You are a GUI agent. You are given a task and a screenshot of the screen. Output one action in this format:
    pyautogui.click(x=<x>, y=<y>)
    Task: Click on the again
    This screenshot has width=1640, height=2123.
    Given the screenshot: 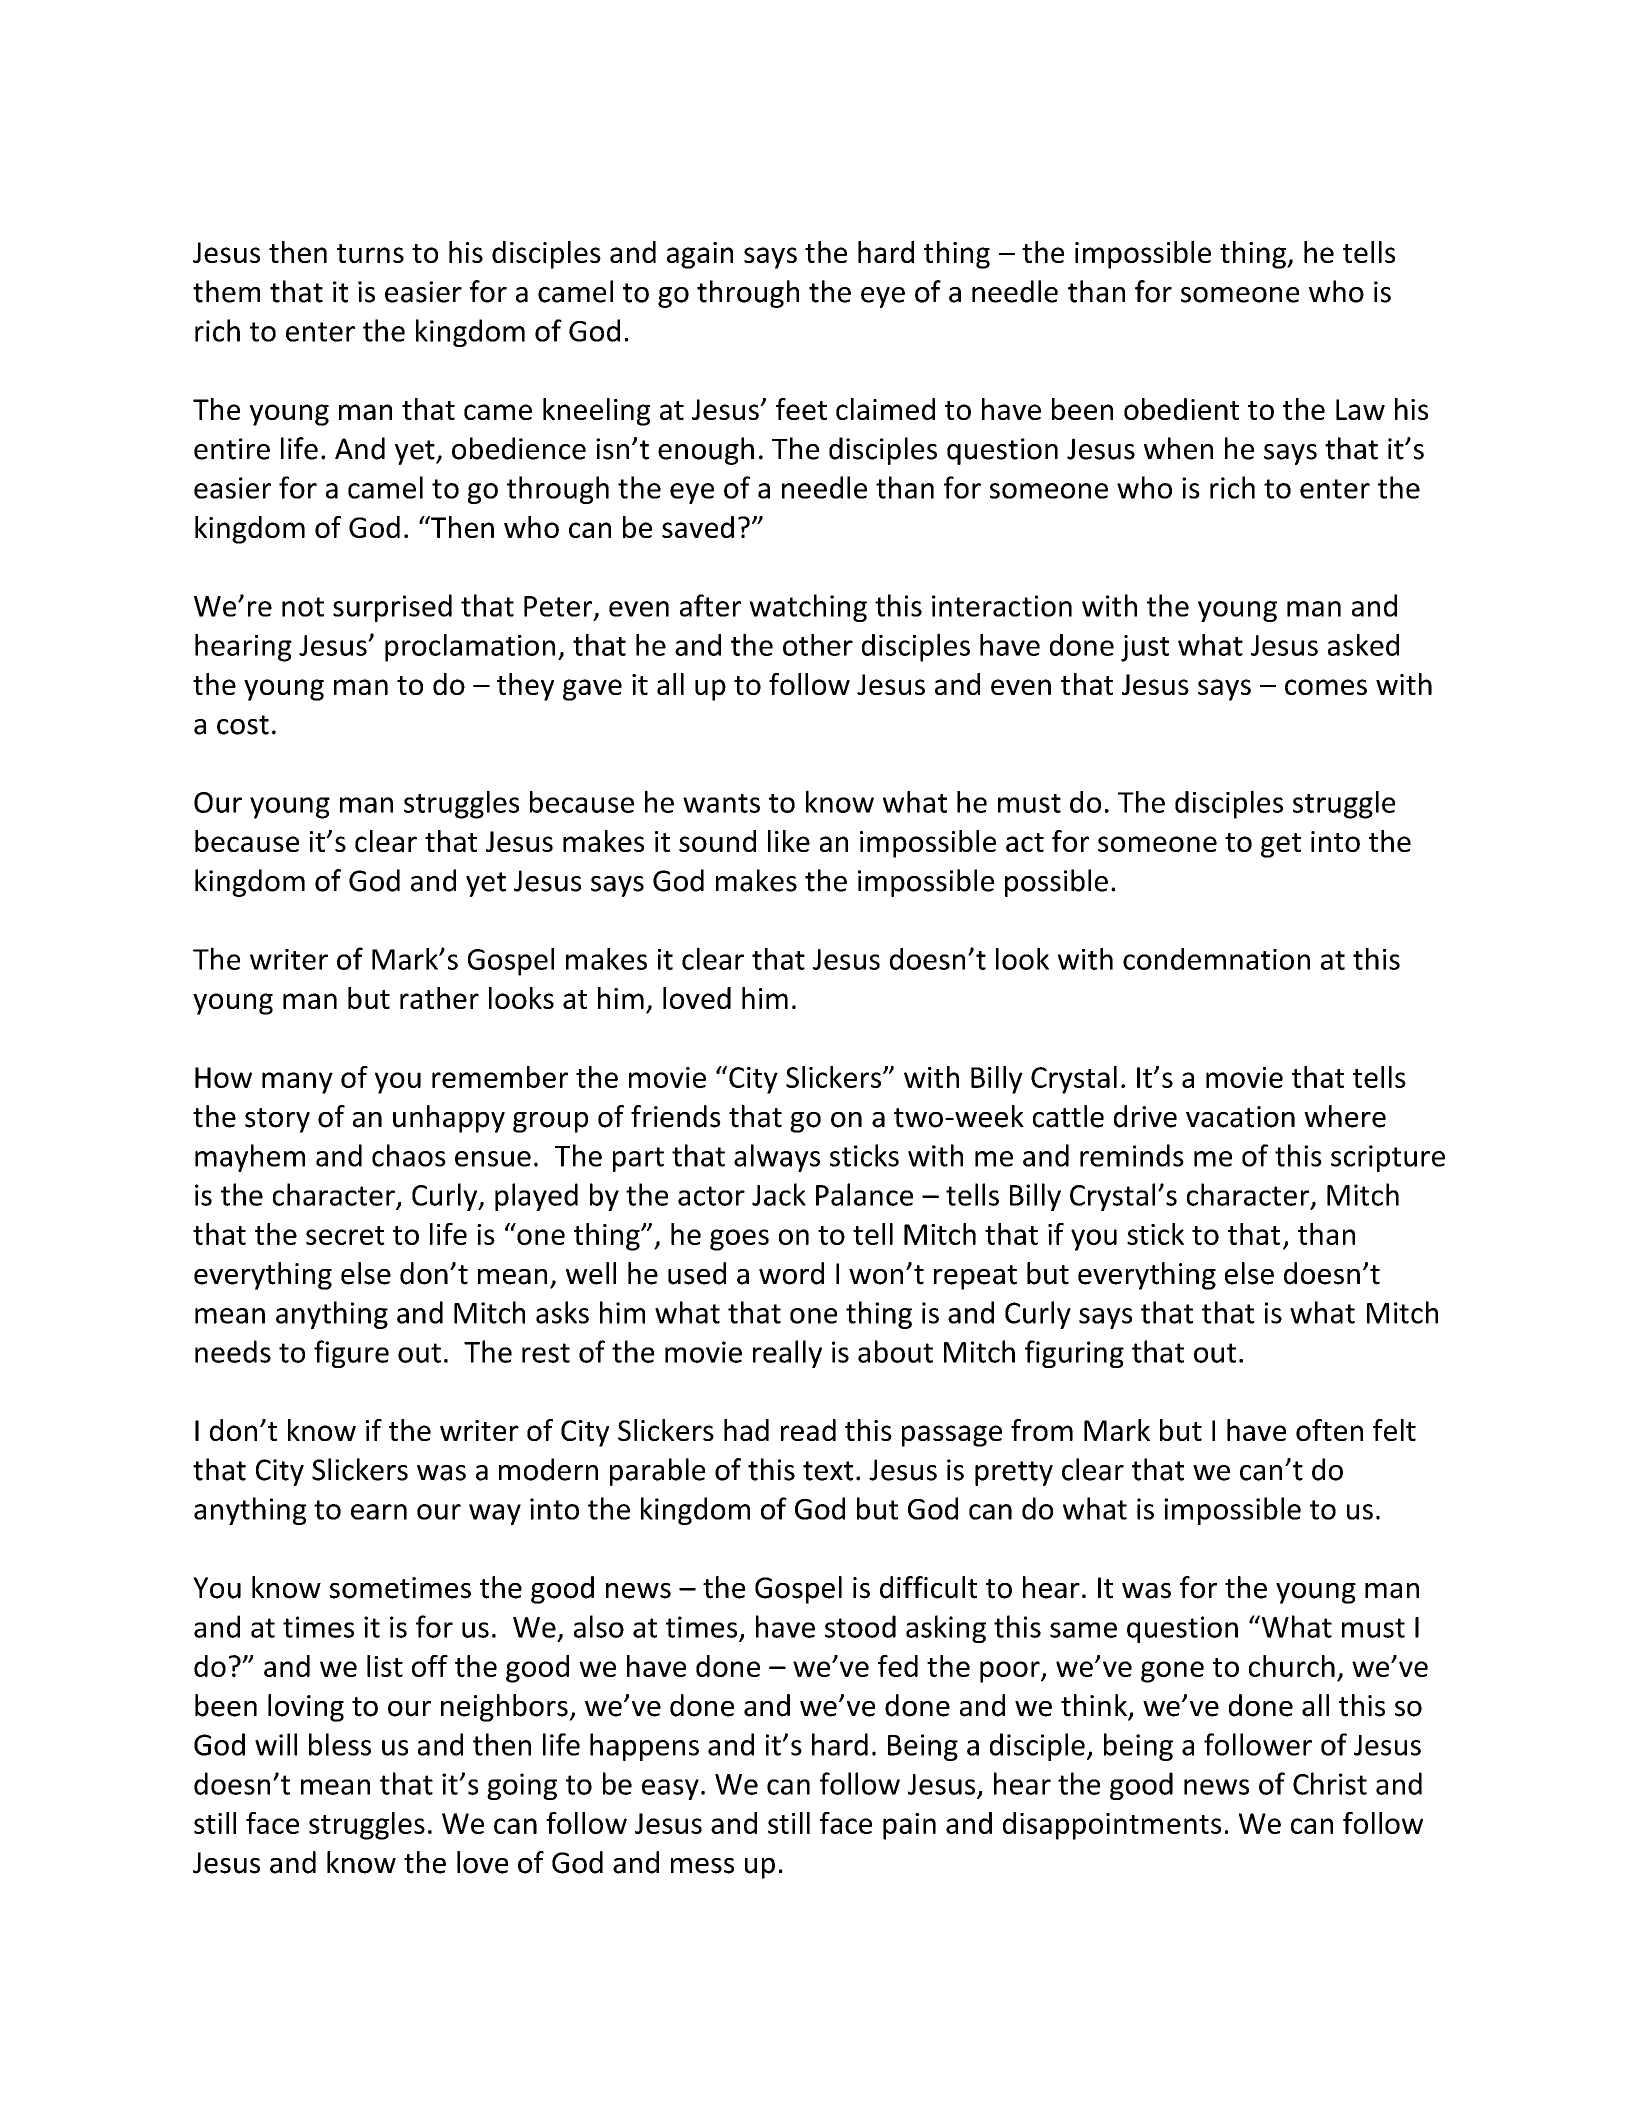 What is the action you would take?
    pyautogui.click(x=700, y=255)
